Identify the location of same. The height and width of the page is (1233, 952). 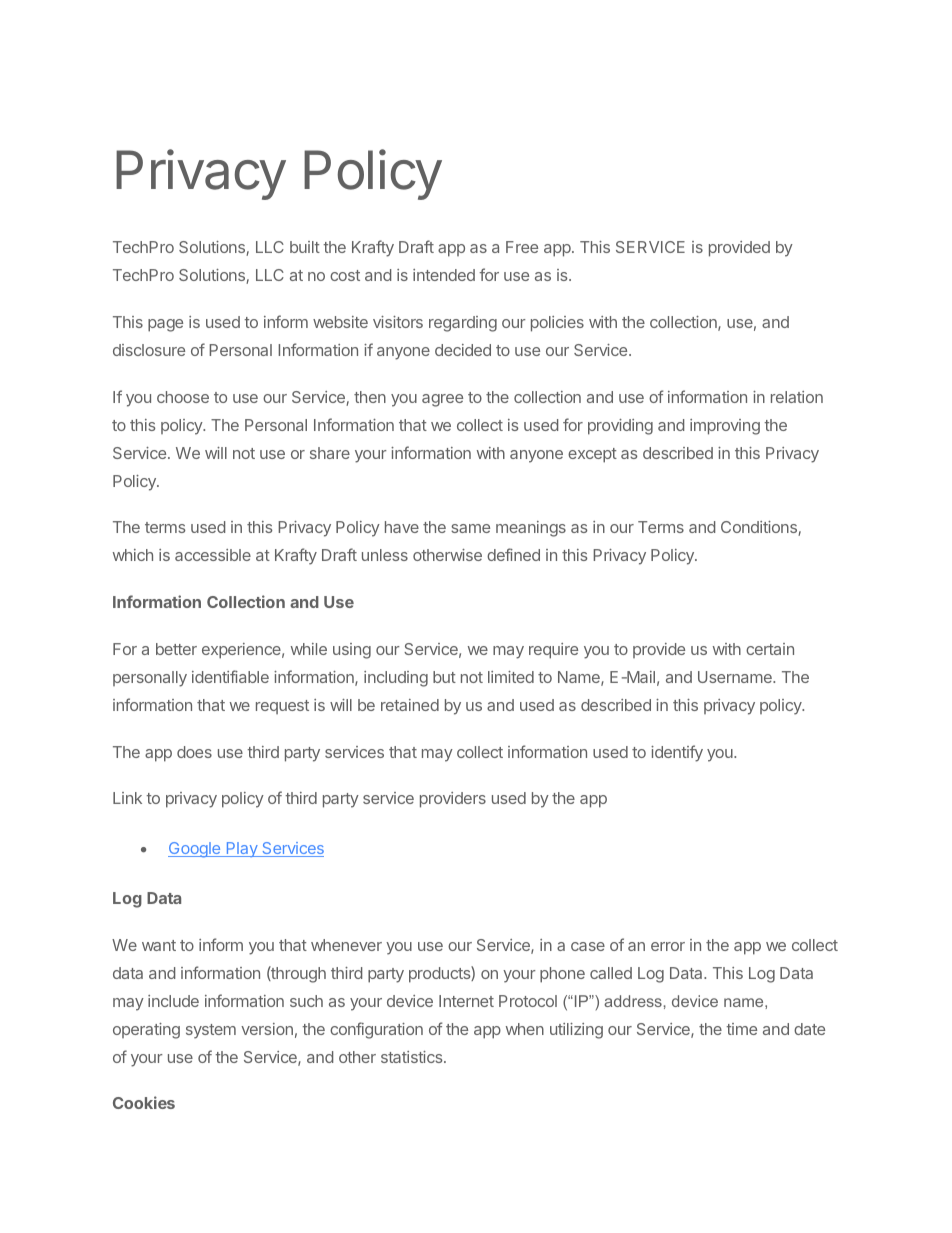
(470, 528).
